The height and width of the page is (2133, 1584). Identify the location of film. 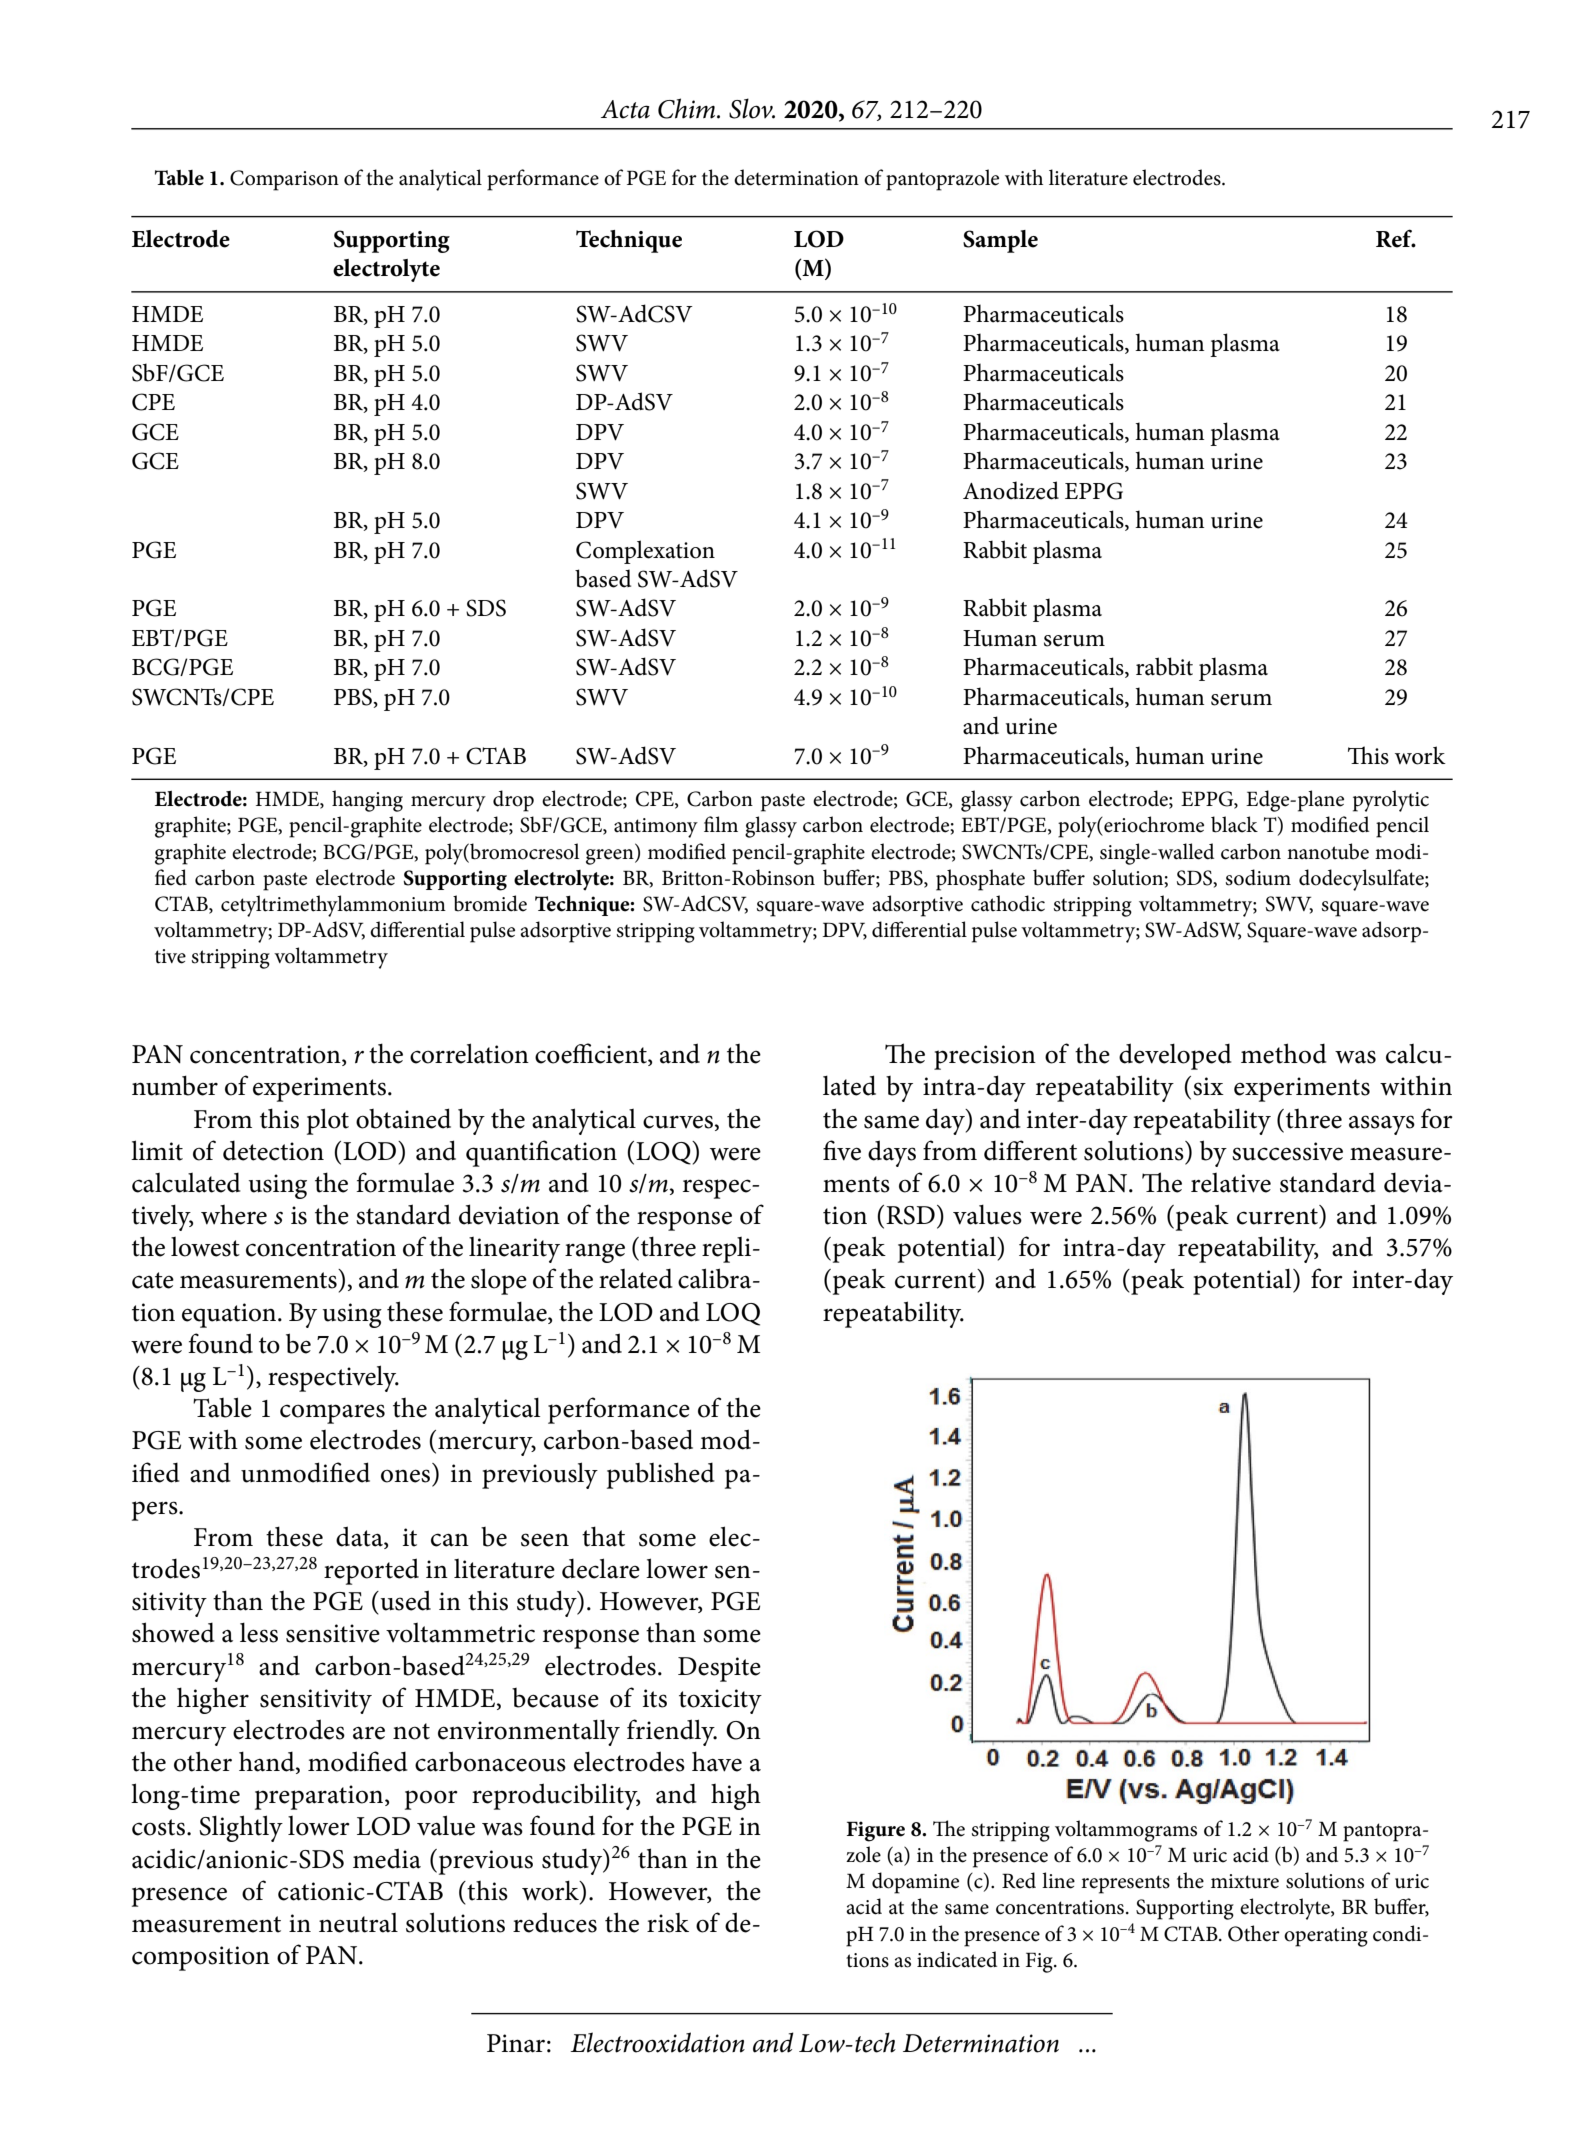
(721, 824).
